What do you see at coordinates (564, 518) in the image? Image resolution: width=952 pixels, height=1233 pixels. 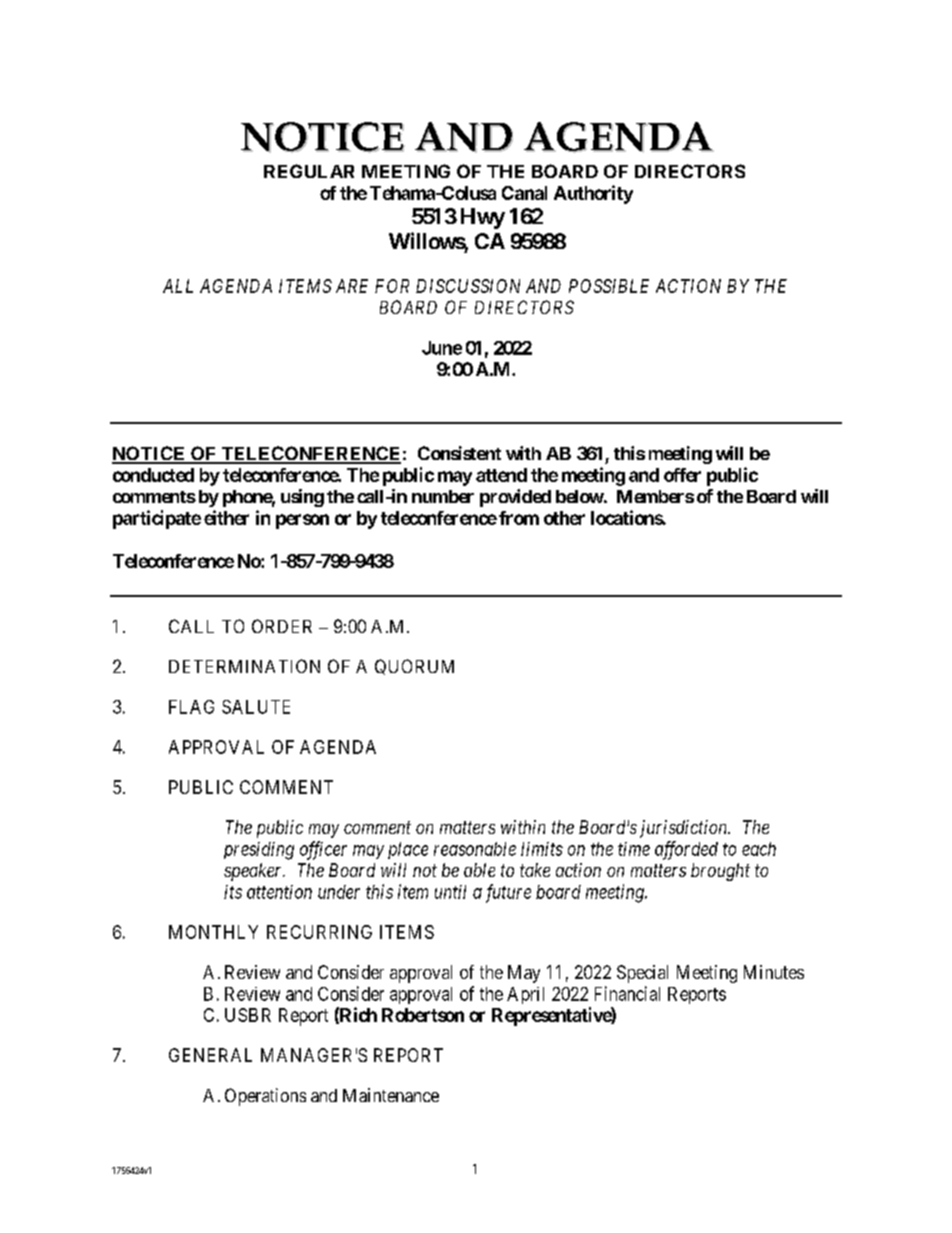 I see `other` at bounding box center [564, 518].
